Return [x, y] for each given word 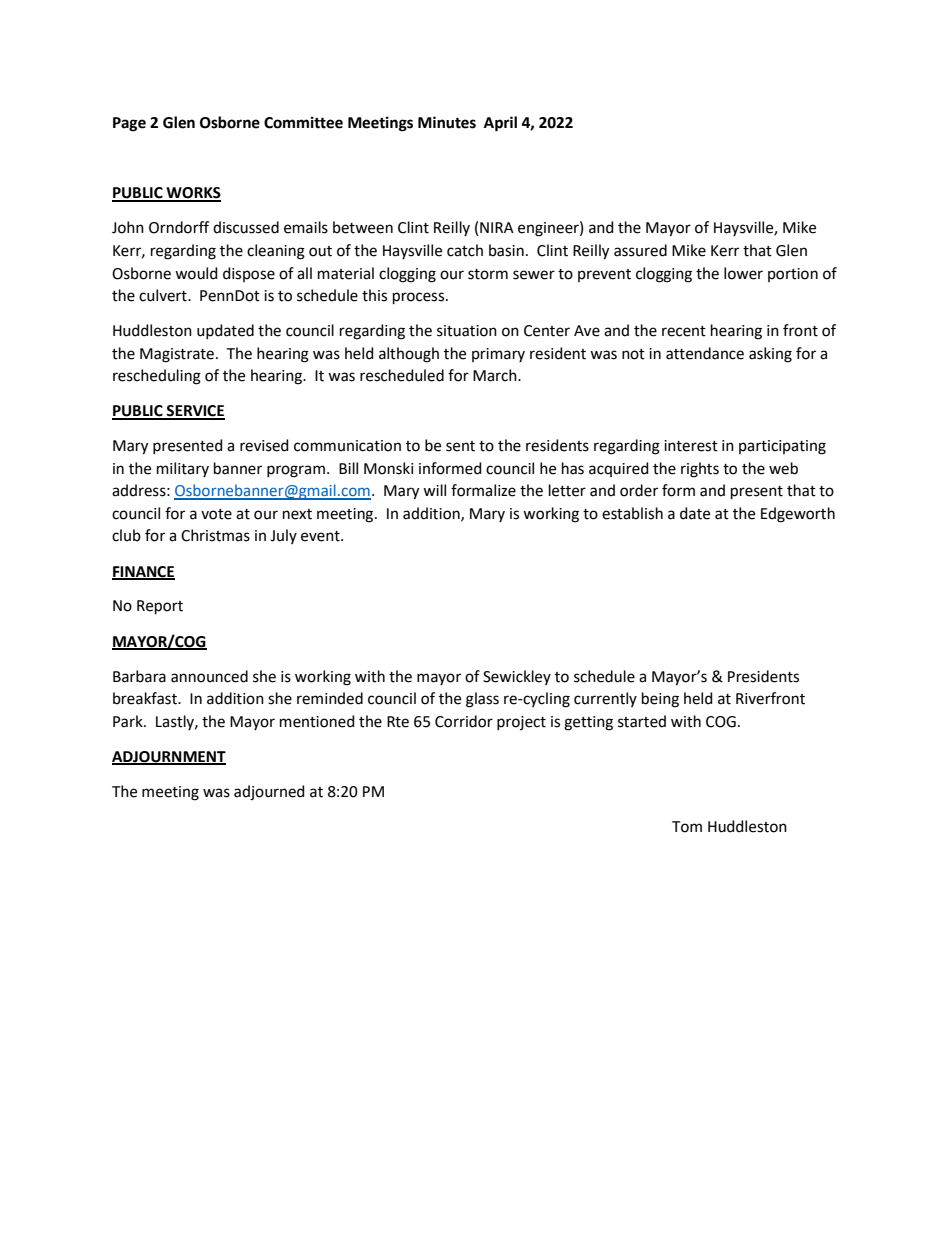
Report [160, 607]
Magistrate [177, 355]
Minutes [447, 122]
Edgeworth [798, 515]
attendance [705, 353]
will [434, 490]
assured [640, 250]
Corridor [464, 721]
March [496, 375]
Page [129, 124]
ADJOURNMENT [169, 757]
